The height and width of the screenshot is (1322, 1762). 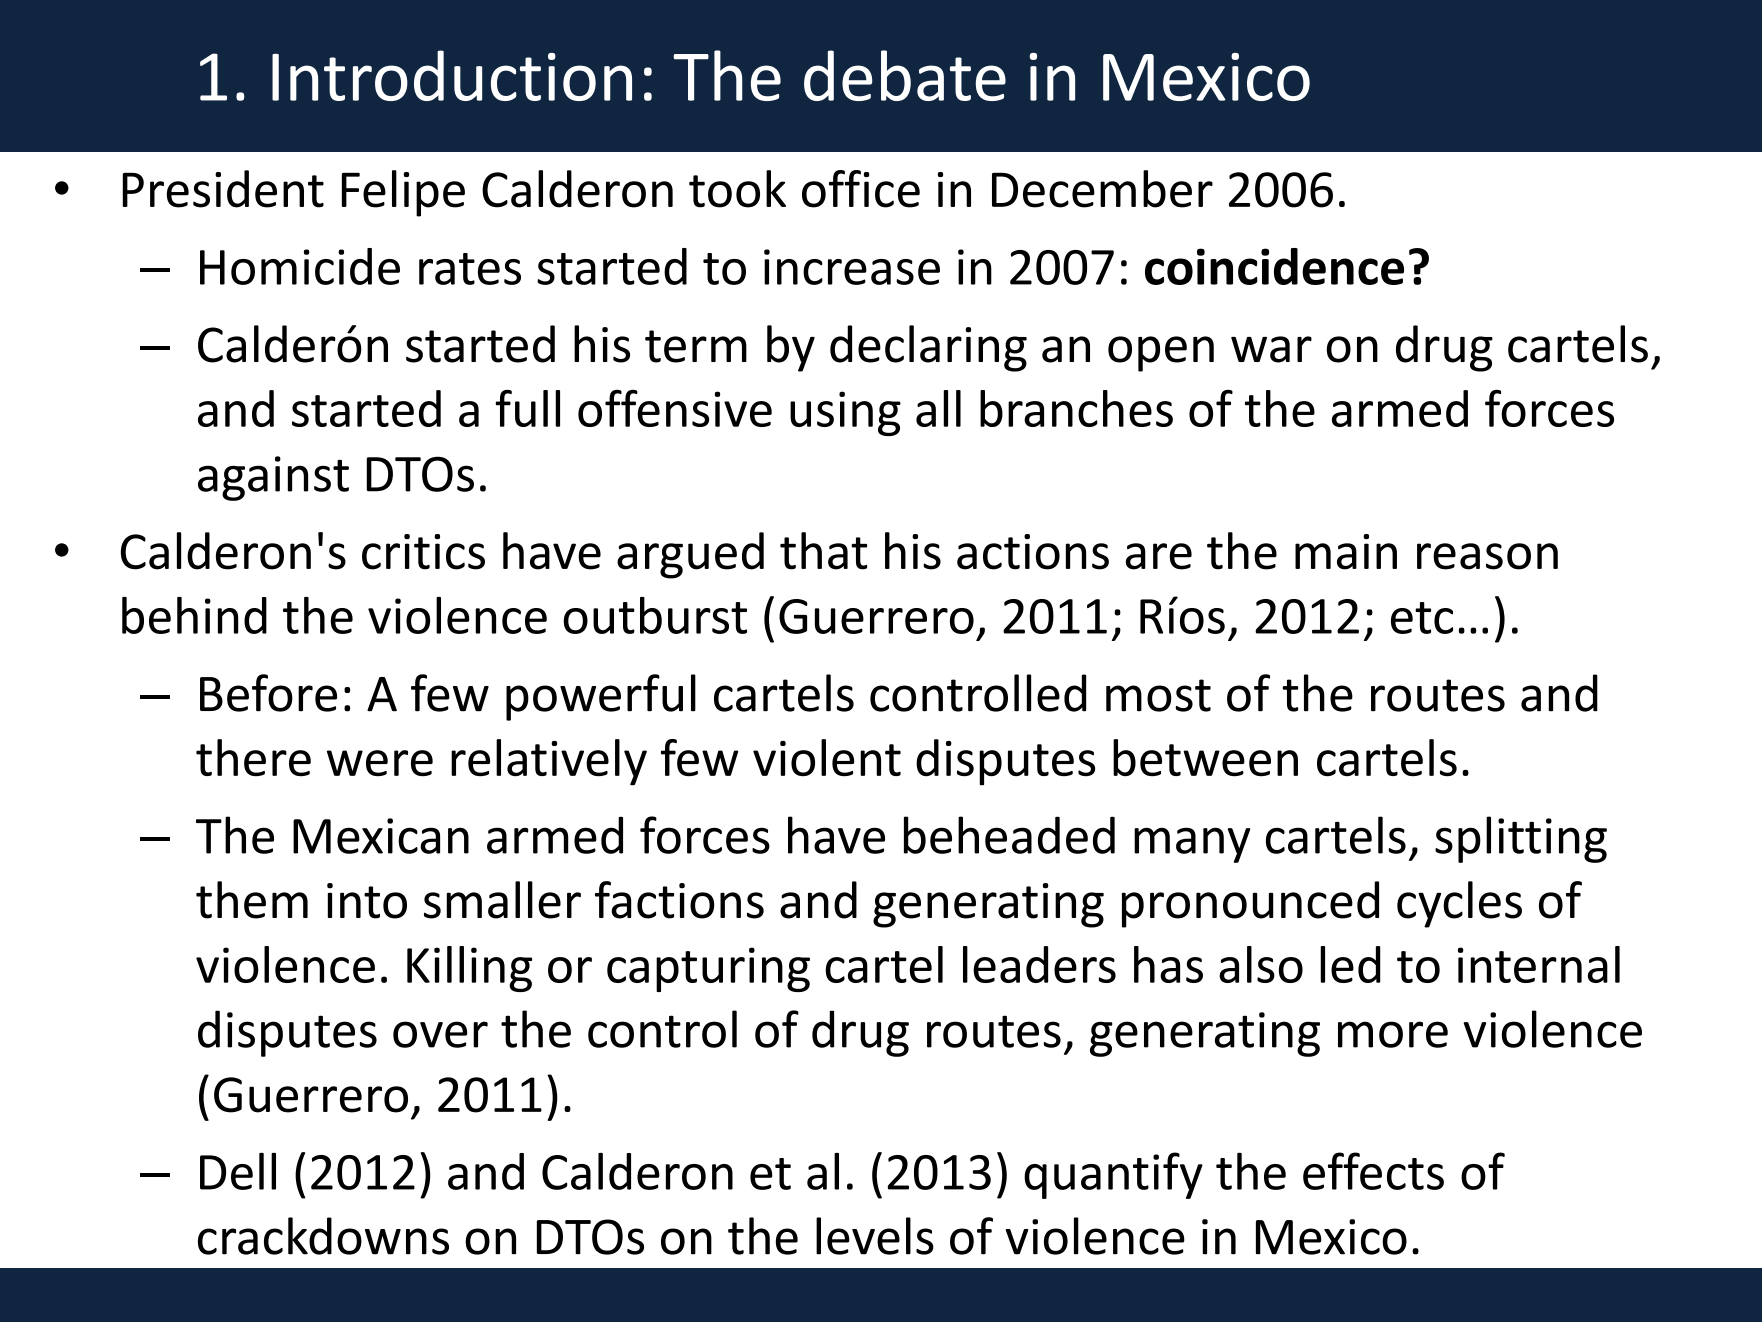 What do you see at coordinates (655, 615) in the screenshot?
I see `outburst` at bounding box center [655, 615].
